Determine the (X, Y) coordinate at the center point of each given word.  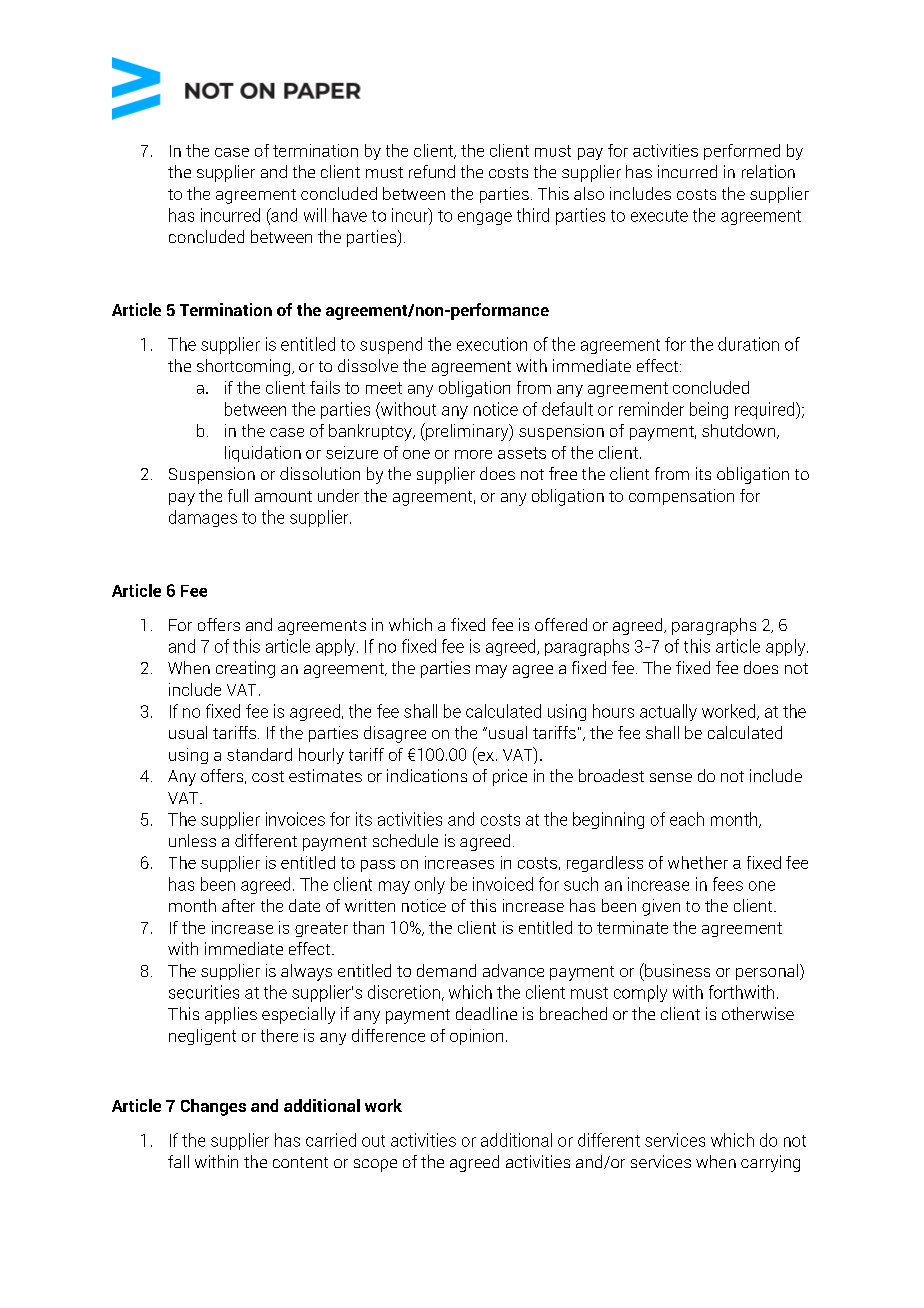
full (238, 495)
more (473, 454)
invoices (295, 819)
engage (485, 218)
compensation (681, 497)
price (510, 777)
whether (698, 862)
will (315, 215)
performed (742, 152)
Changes (213, 1107)
